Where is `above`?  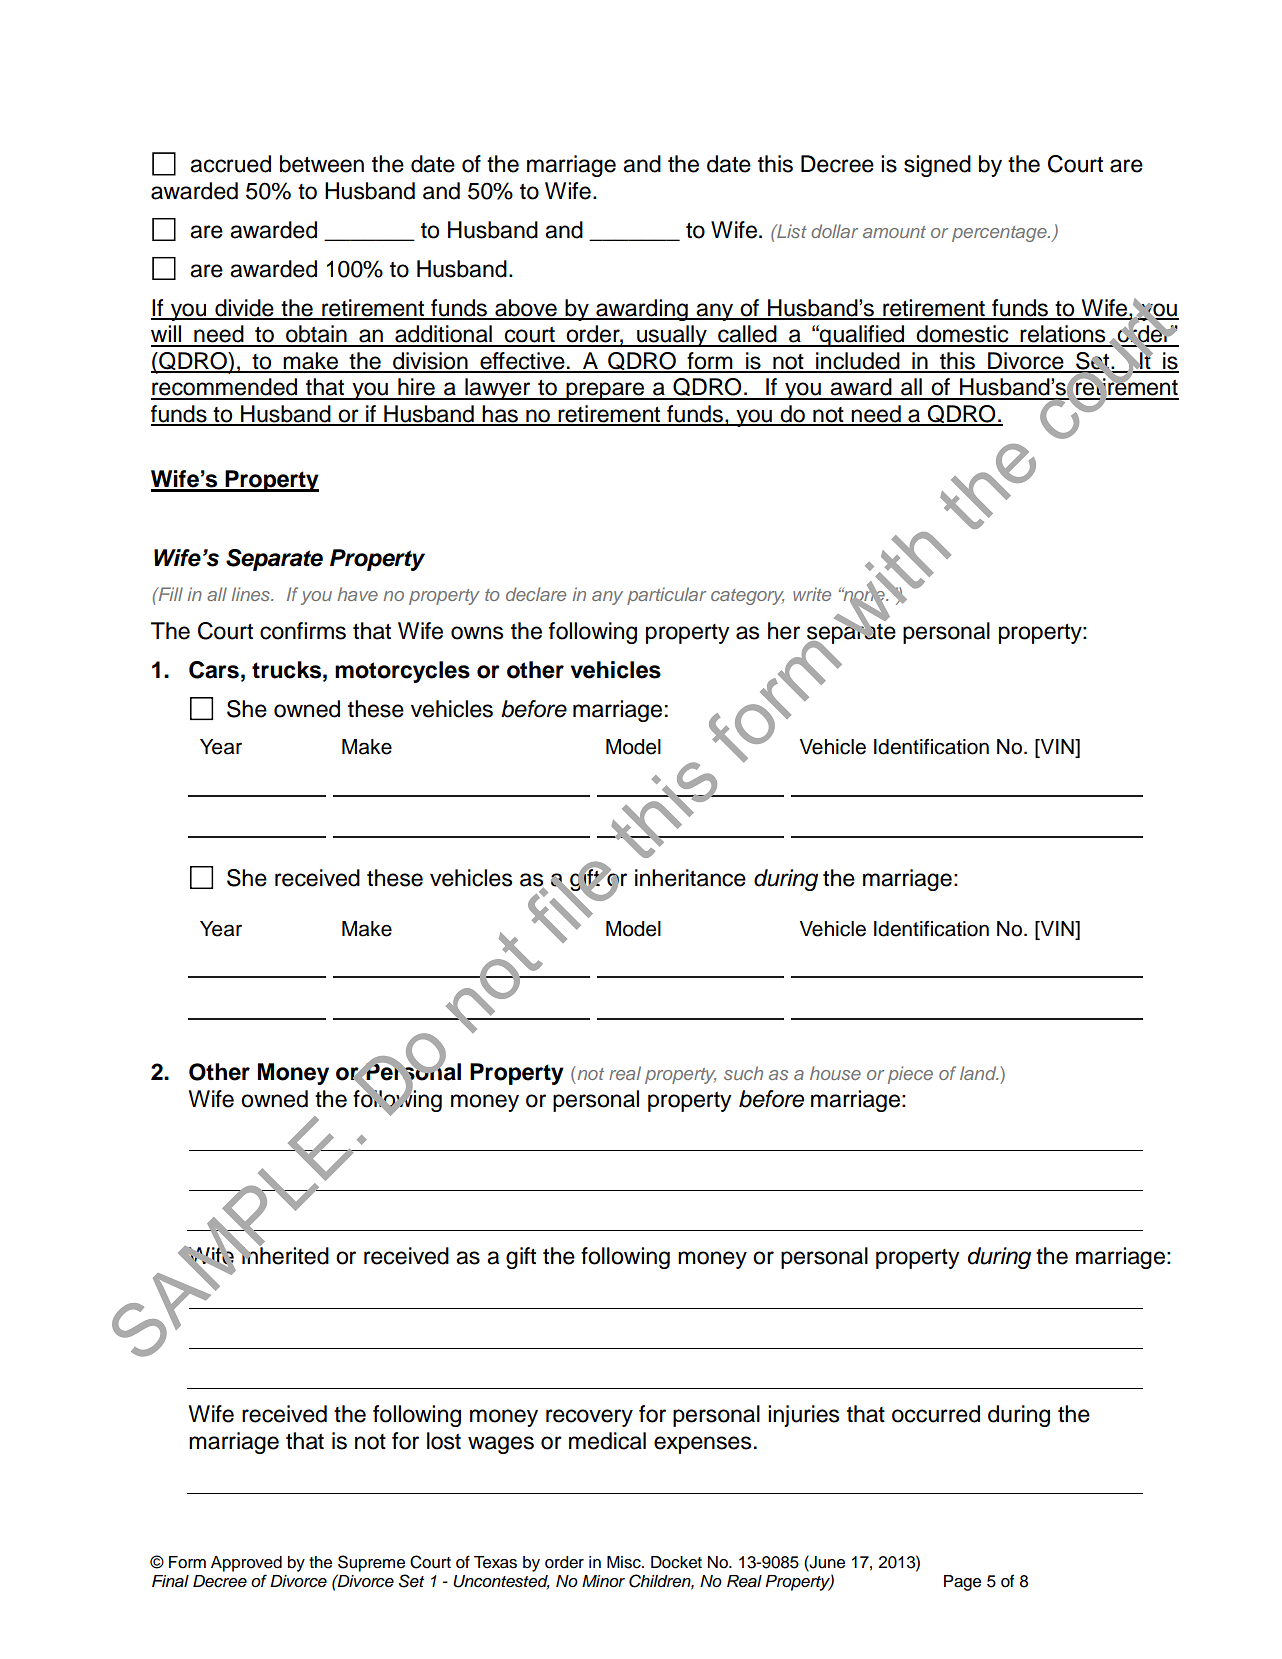 above is located at coordinates (526, 309).
